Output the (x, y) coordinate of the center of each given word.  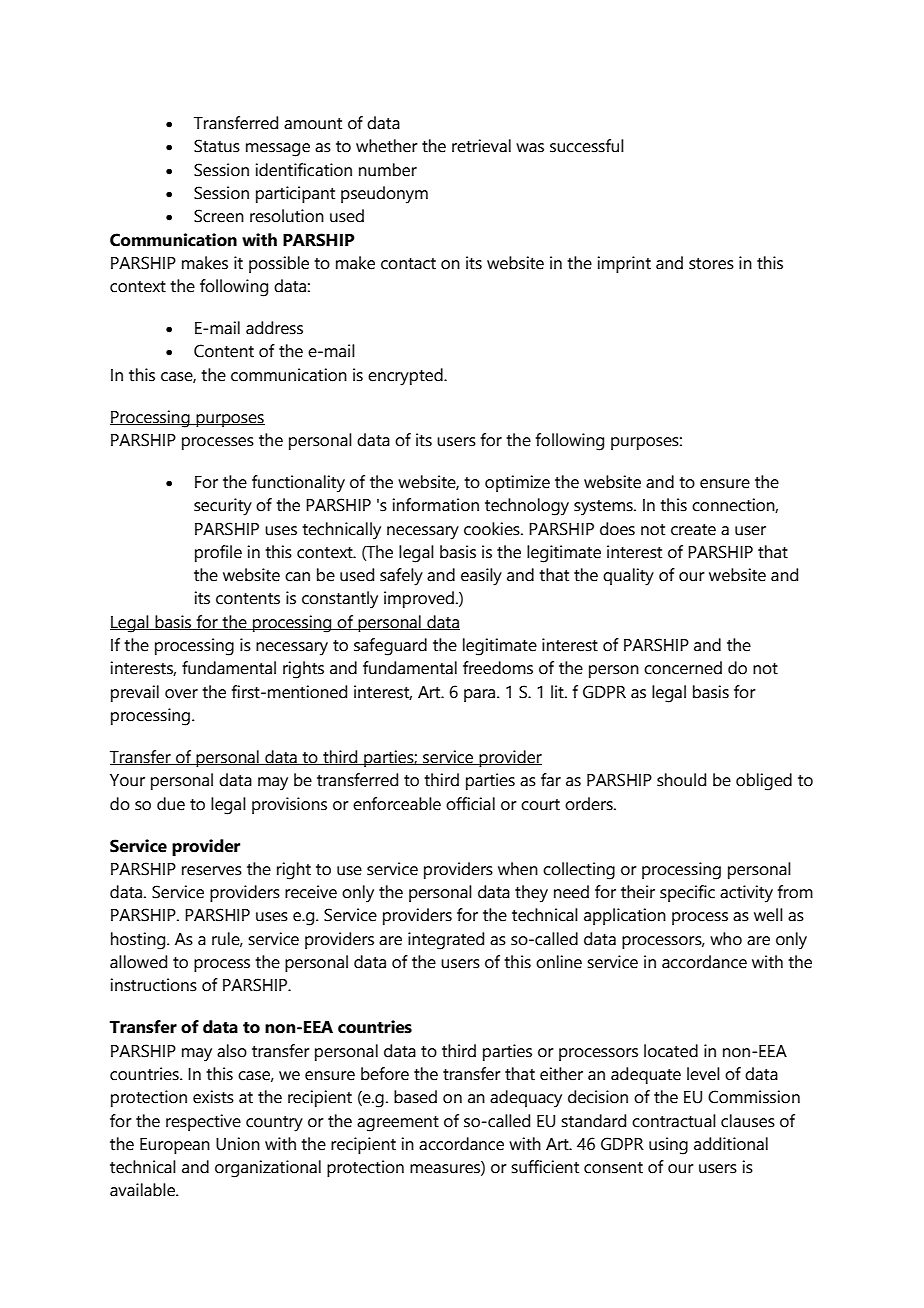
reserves (212, 871)
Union (238, 1144)
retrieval (481, 146)
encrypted (406, 377)
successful (587, 146)
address (274, 328)
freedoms (498, 668)
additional (731, 1144)
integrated (446, 941)
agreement (398, 1124)
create (693, 530)
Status (217, 146)
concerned (683, 668)
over (181, 694)
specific (687, 893)
